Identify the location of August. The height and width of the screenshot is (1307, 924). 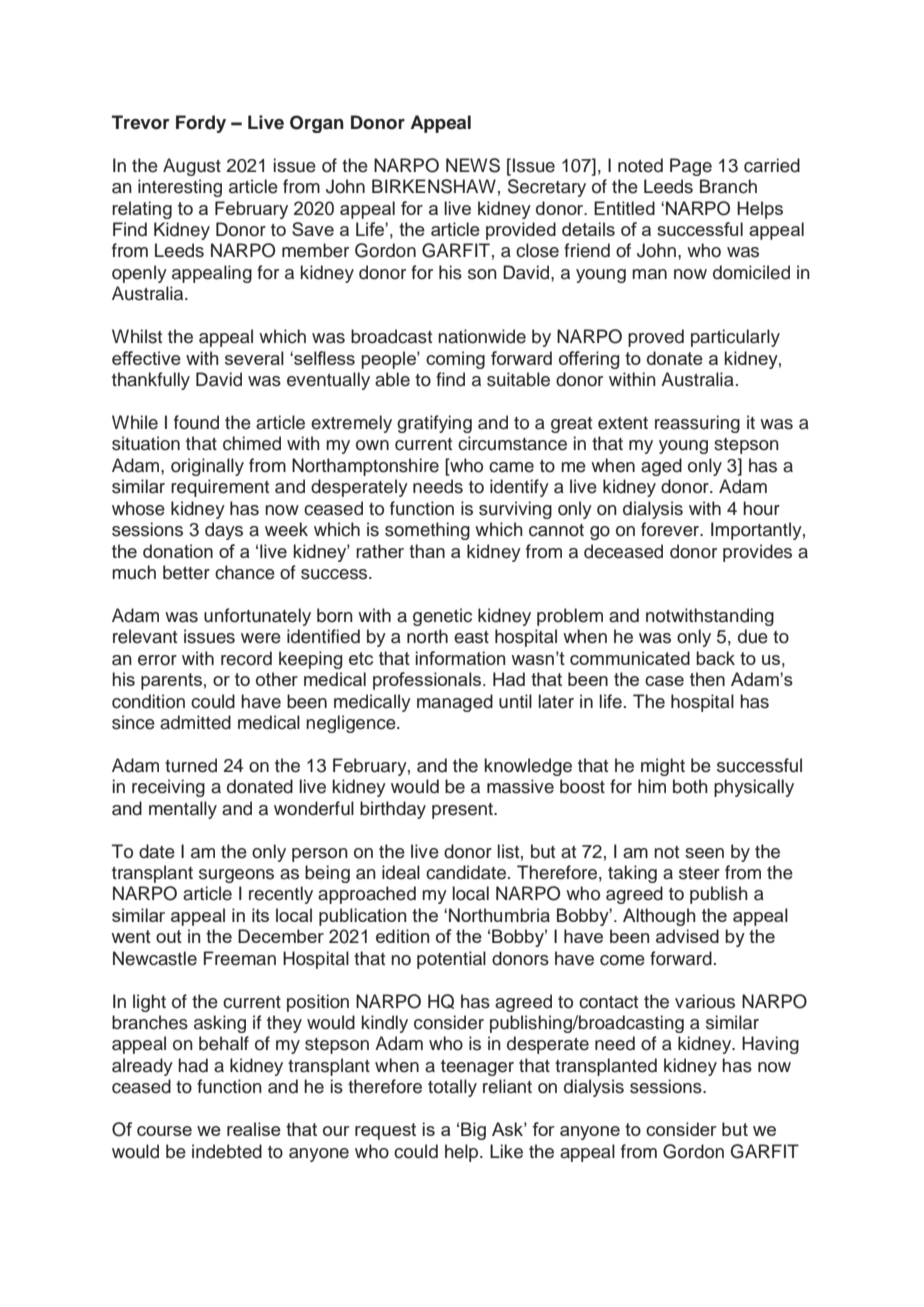
(192, 167).
